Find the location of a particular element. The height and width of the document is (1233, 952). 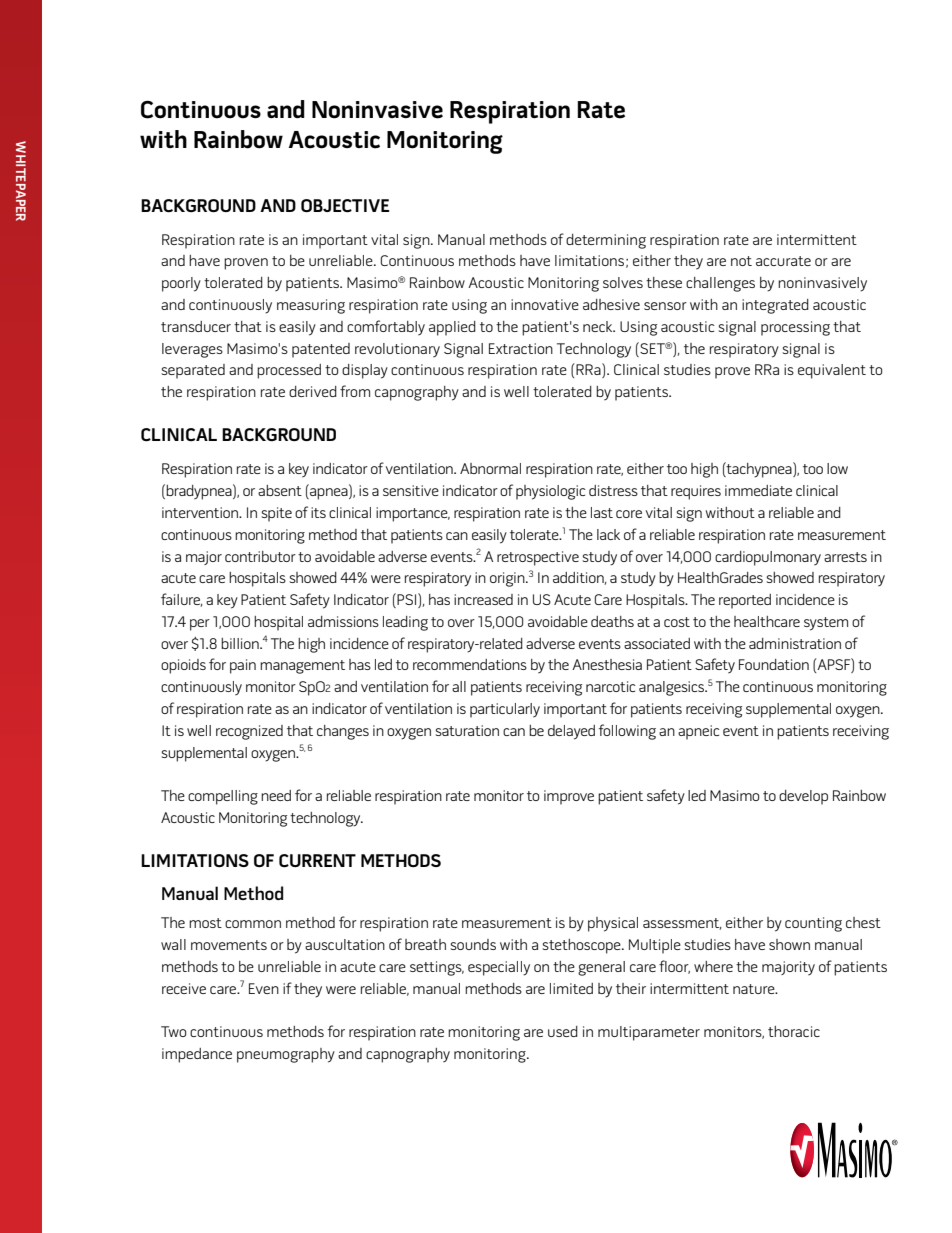

need is located at coordinates (276, 795).
